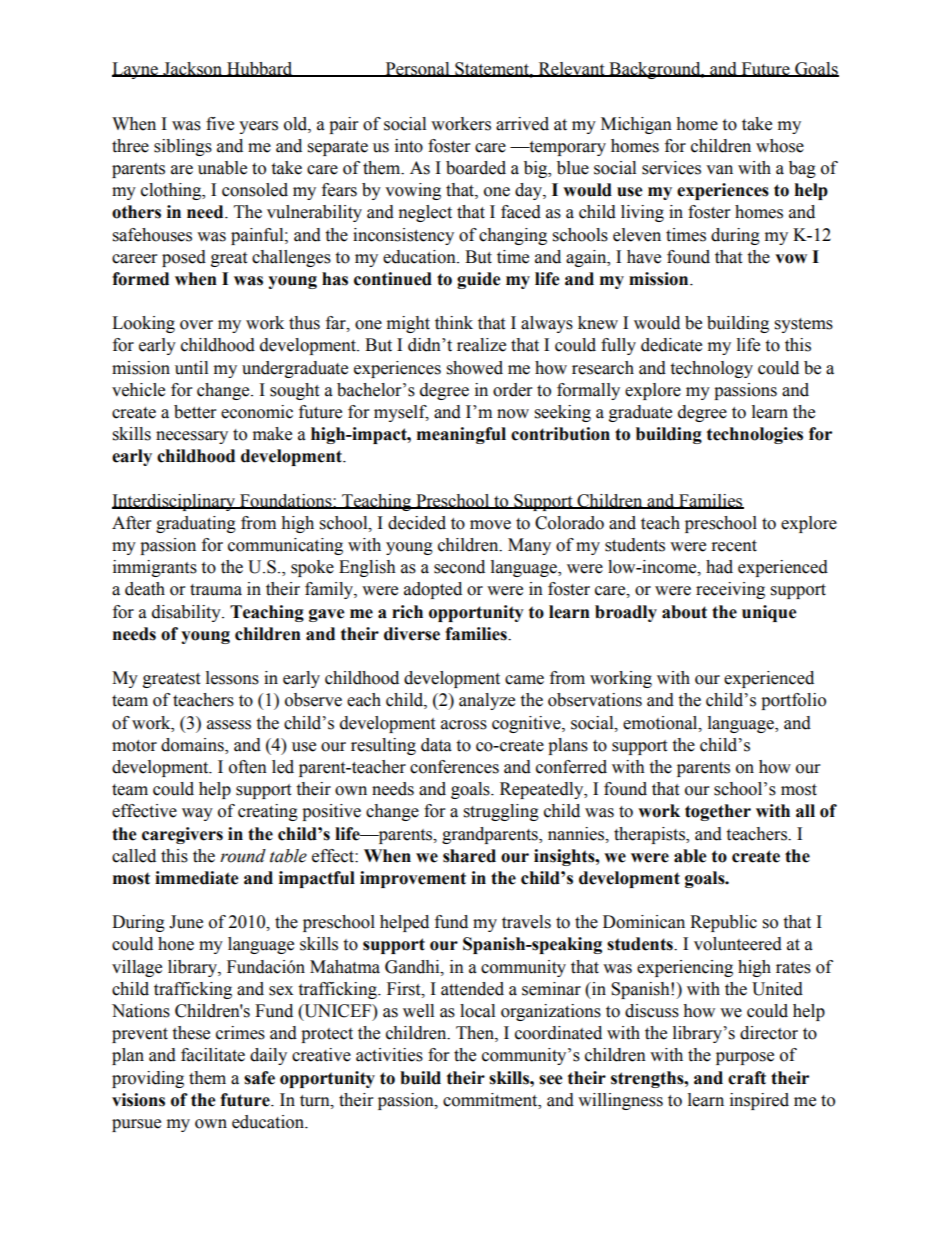 The image size is (952, 1233). Describe the element at coordinates (220, 124) in the document. I see `five` at that location.
